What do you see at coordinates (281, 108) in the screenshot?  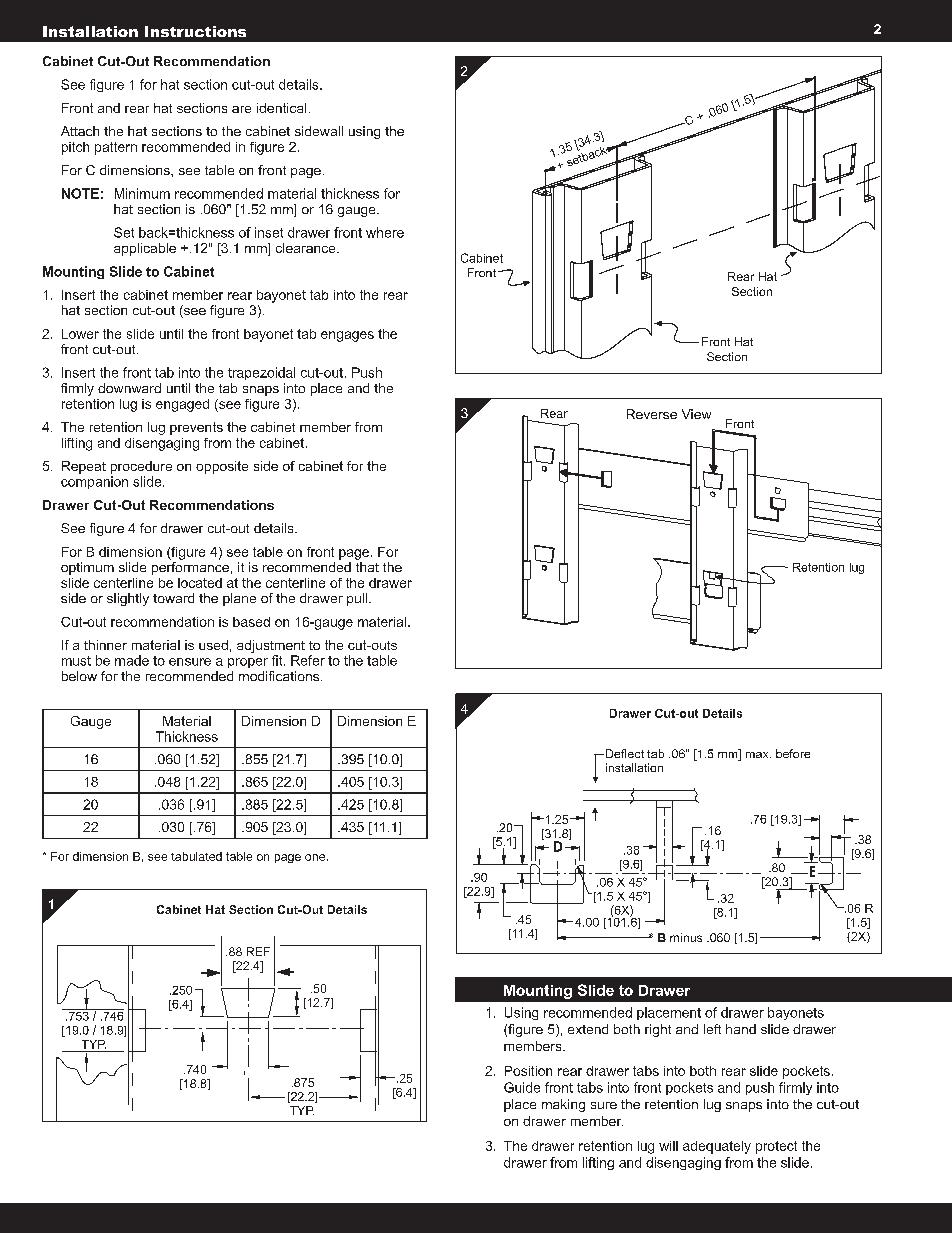 I see `identical` at bounding box center [281, 108].
